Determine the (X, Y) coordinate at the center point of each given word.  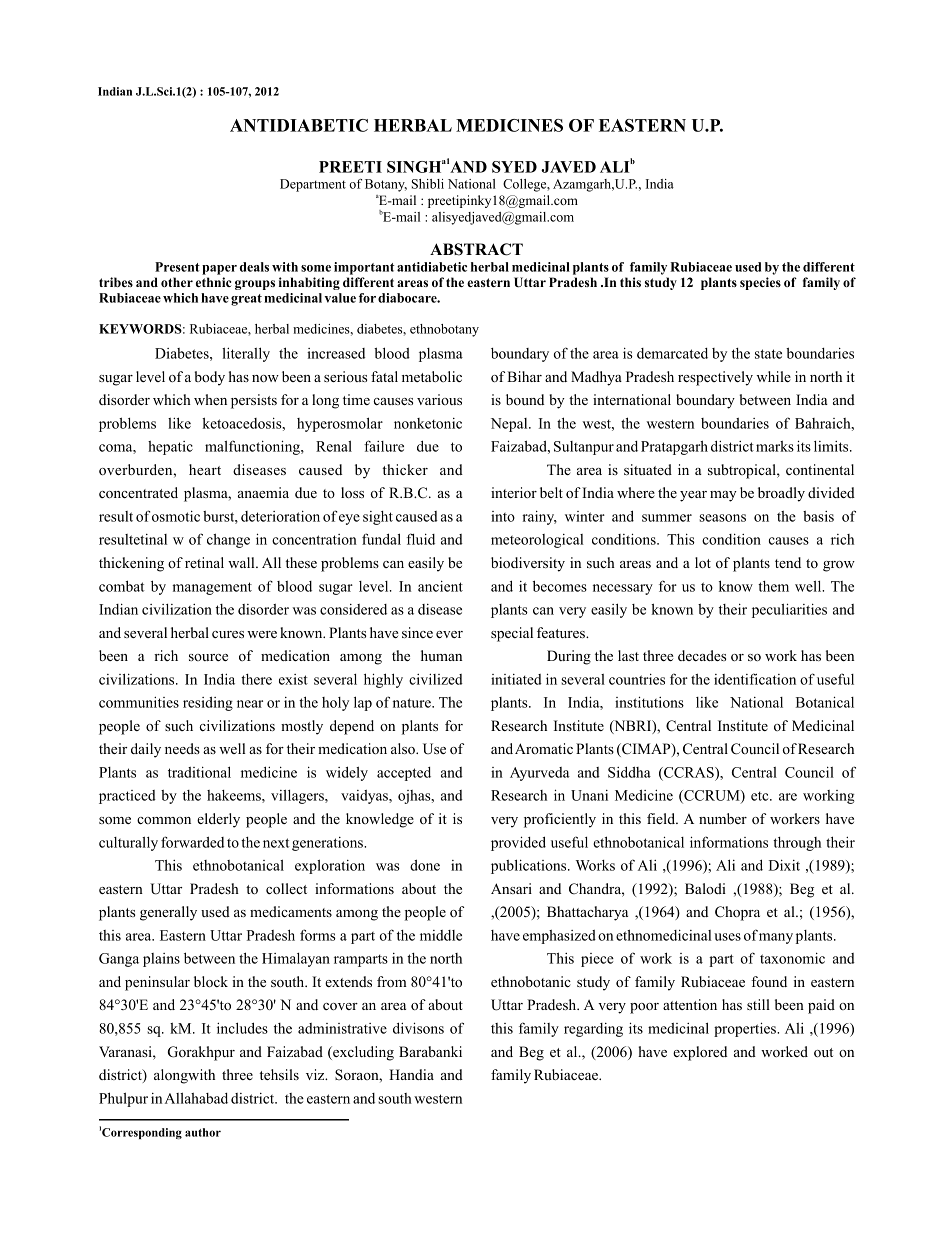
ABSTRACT (476, 249)
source (208, 657)
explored (700, 1053)
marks (775, 446)
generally (168, 913)
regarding (593, 1030)
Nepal (510, 425)
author (203, 1132)
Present (177, 267)
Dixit (784, 865)
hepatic (170, 448)
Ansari (511, 888)
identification (755, 679)
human (441, 655)
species (760, 283)
